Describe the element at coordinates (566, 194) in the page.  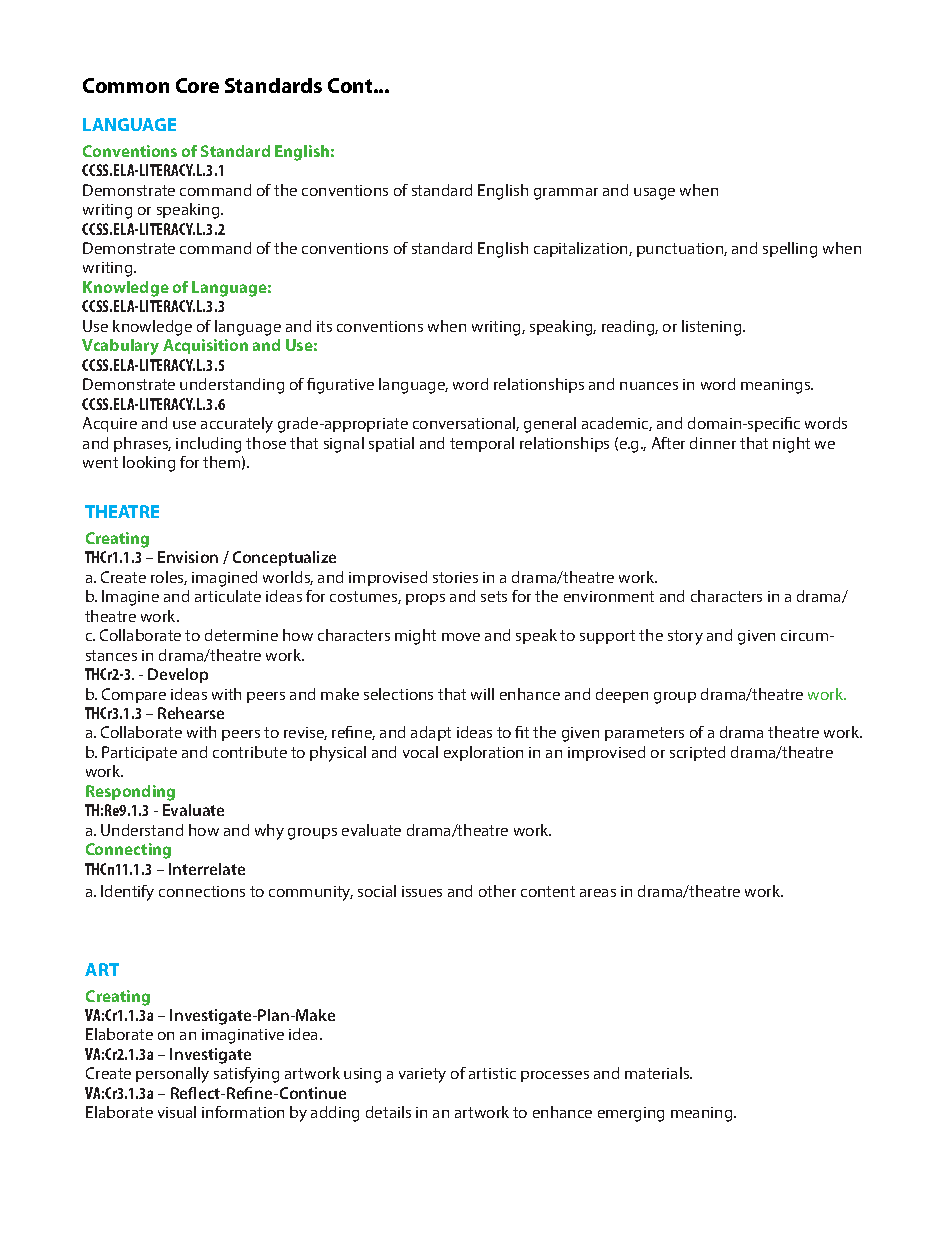
I see `grammar` at that location.
